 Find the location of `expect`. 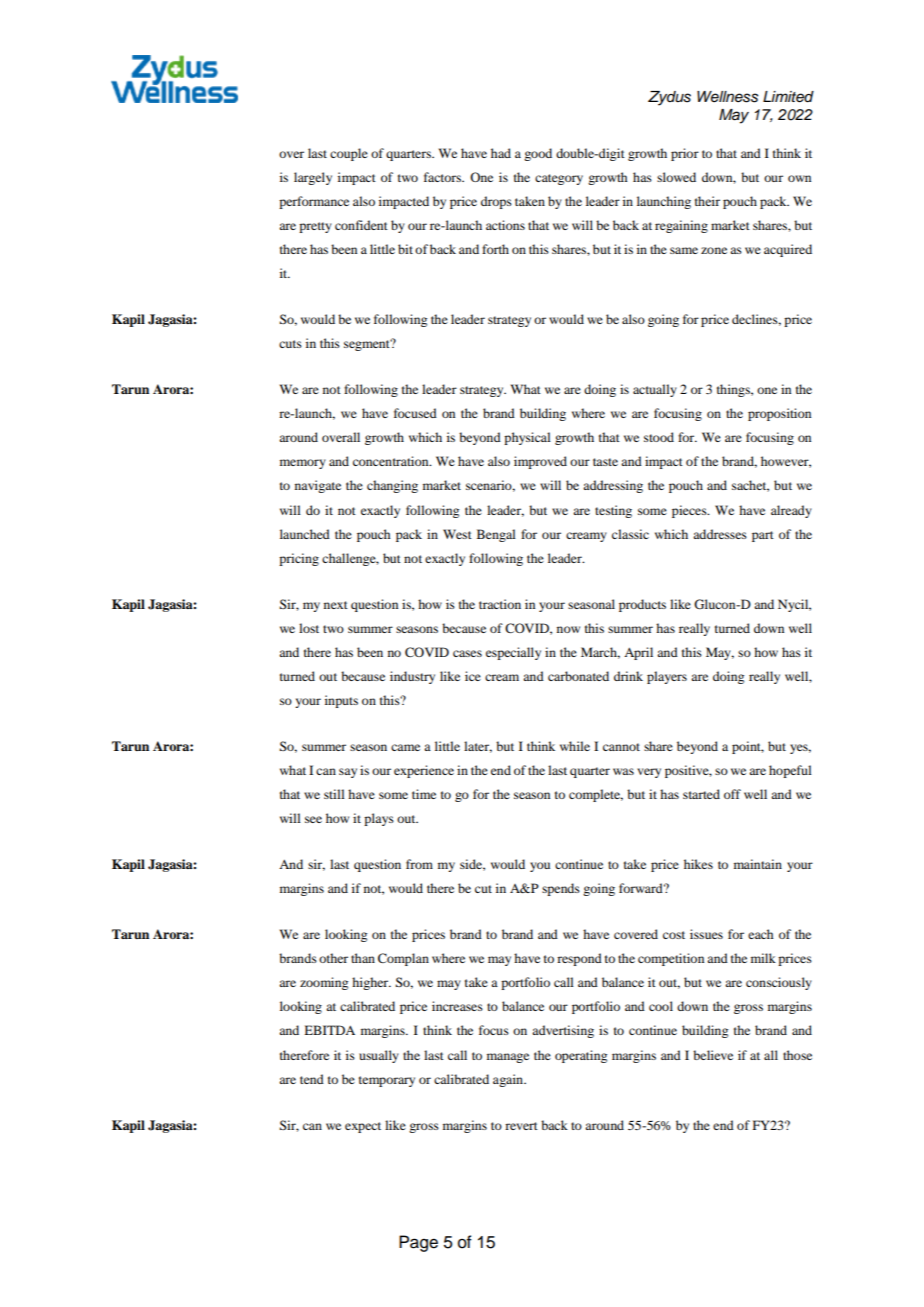

expect is located at coordinates (363, 1127).
